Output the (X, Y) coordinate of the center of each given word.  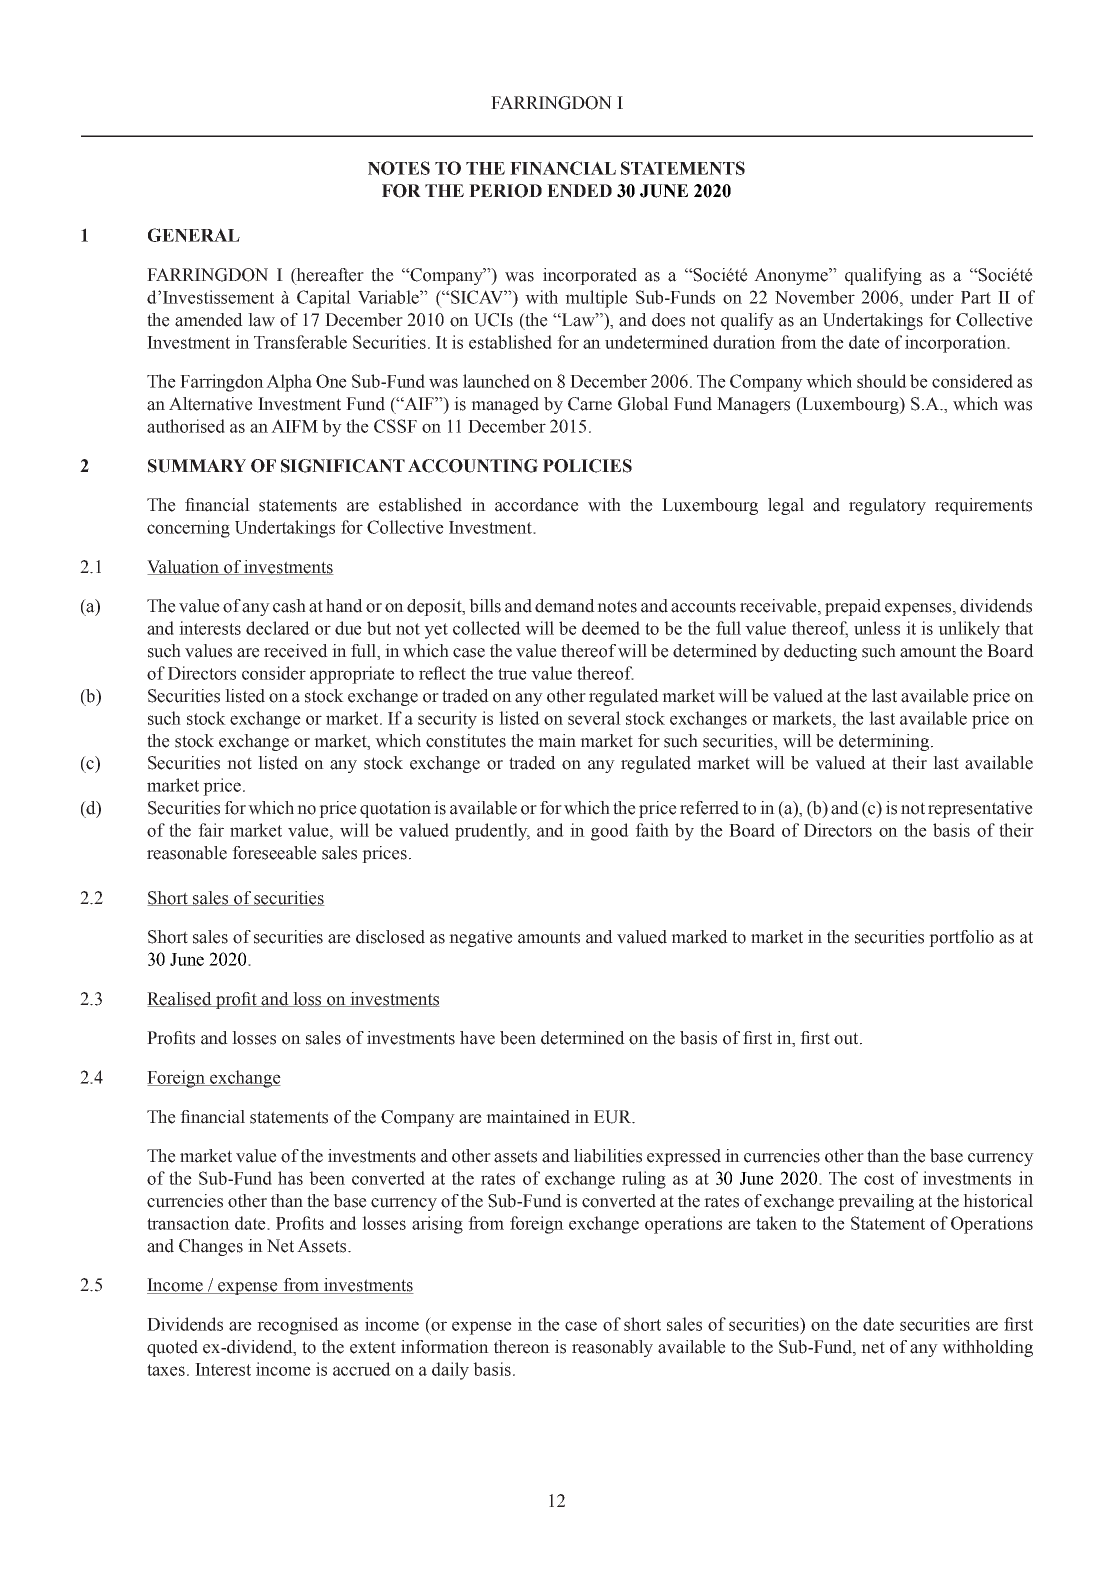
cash (289, 606)
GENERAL (194, 235)
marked (699, 937)
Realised (180, 999)
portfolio (961, 938)
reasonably (612, 1348)
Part (976, 297)
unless (877, 628)
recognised (298, 1326)
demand (565, 606)
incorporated (590, 276)
